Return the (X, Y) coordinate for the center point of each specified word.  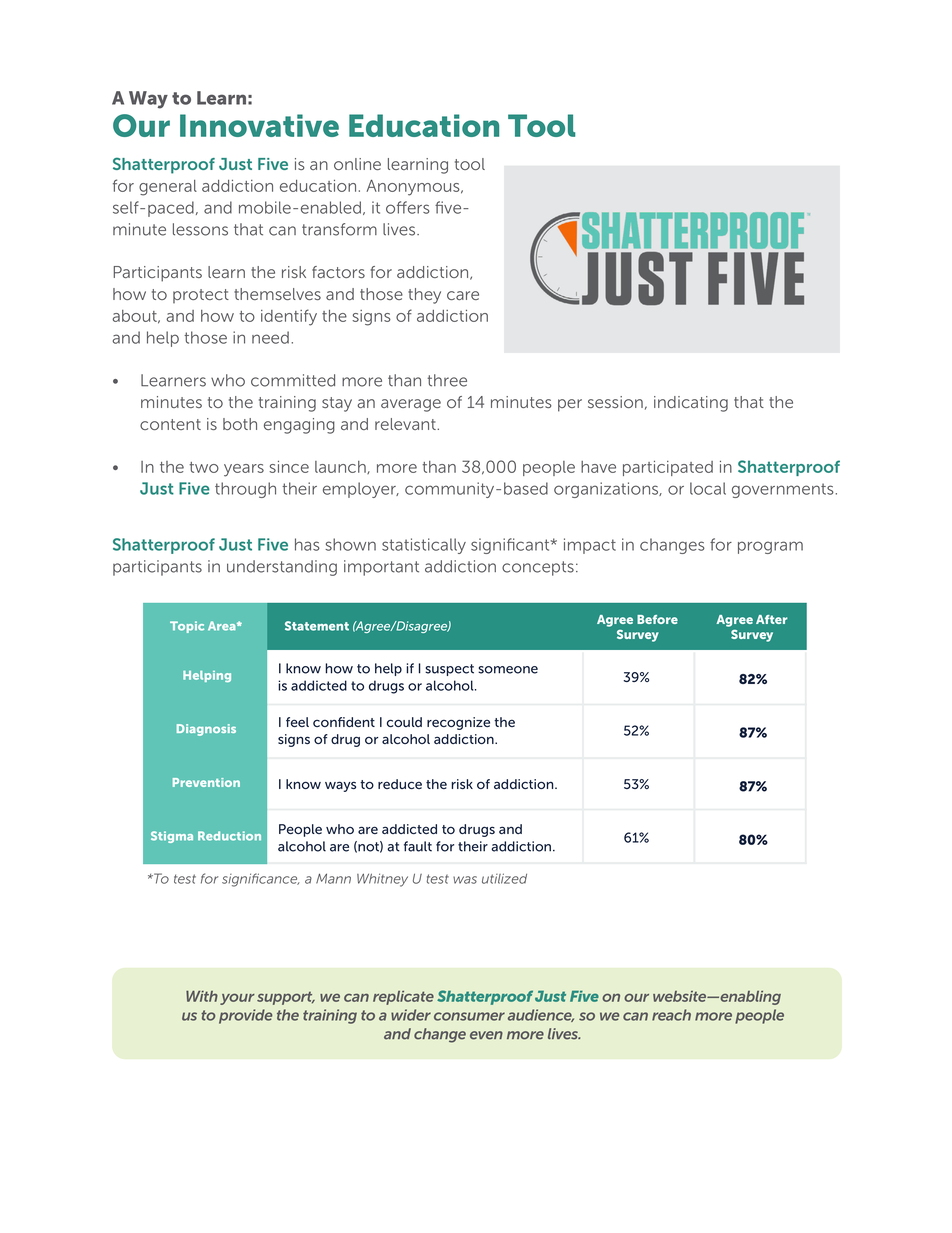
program (770, 547)
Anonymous (414, 187)
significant (511, 546)
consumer (469, 1016)
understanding (282, 568)
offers (408, 207)
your (237, 999)
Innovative (259, 125)
